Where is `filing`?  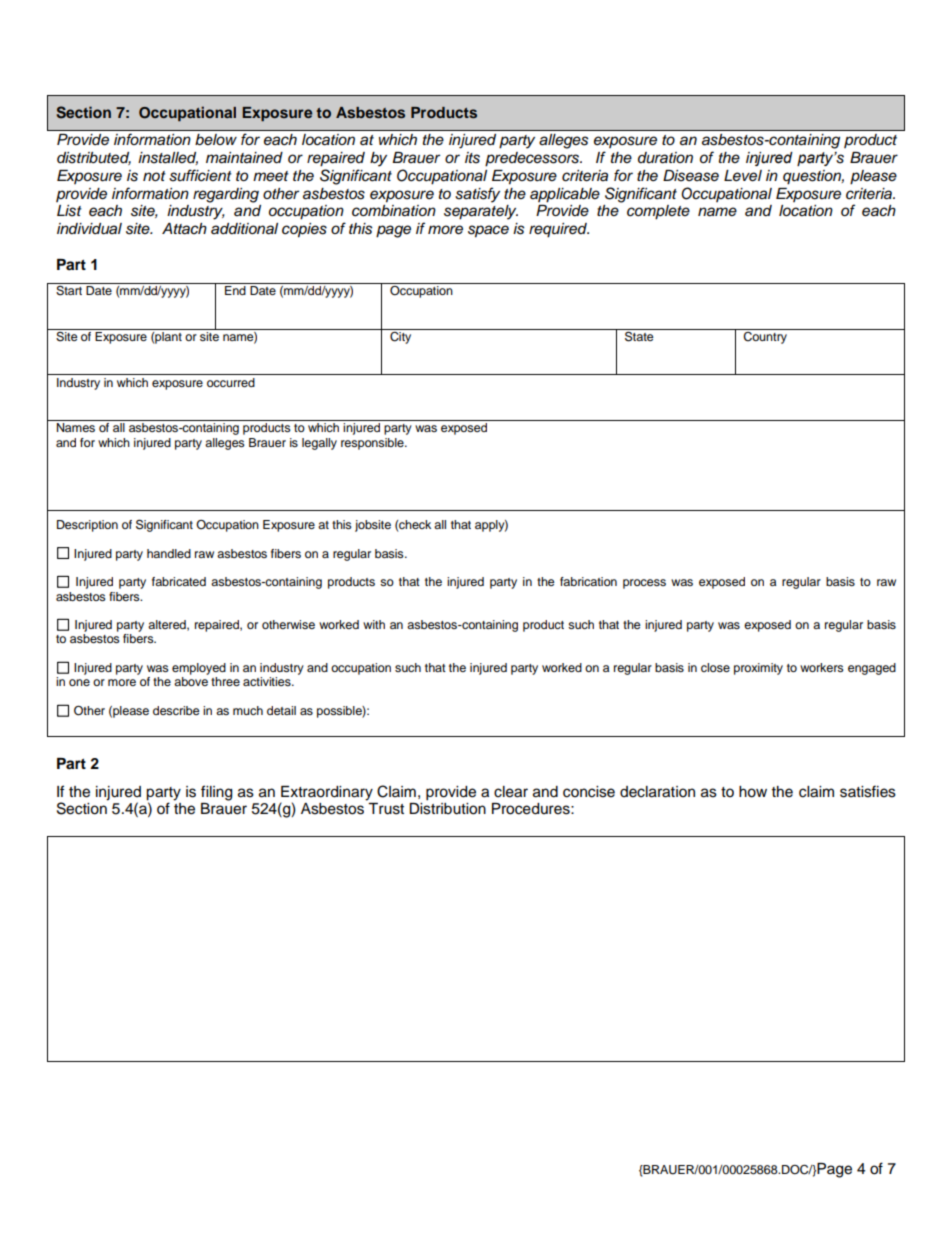 filing is located at coordinates (216, 793).
